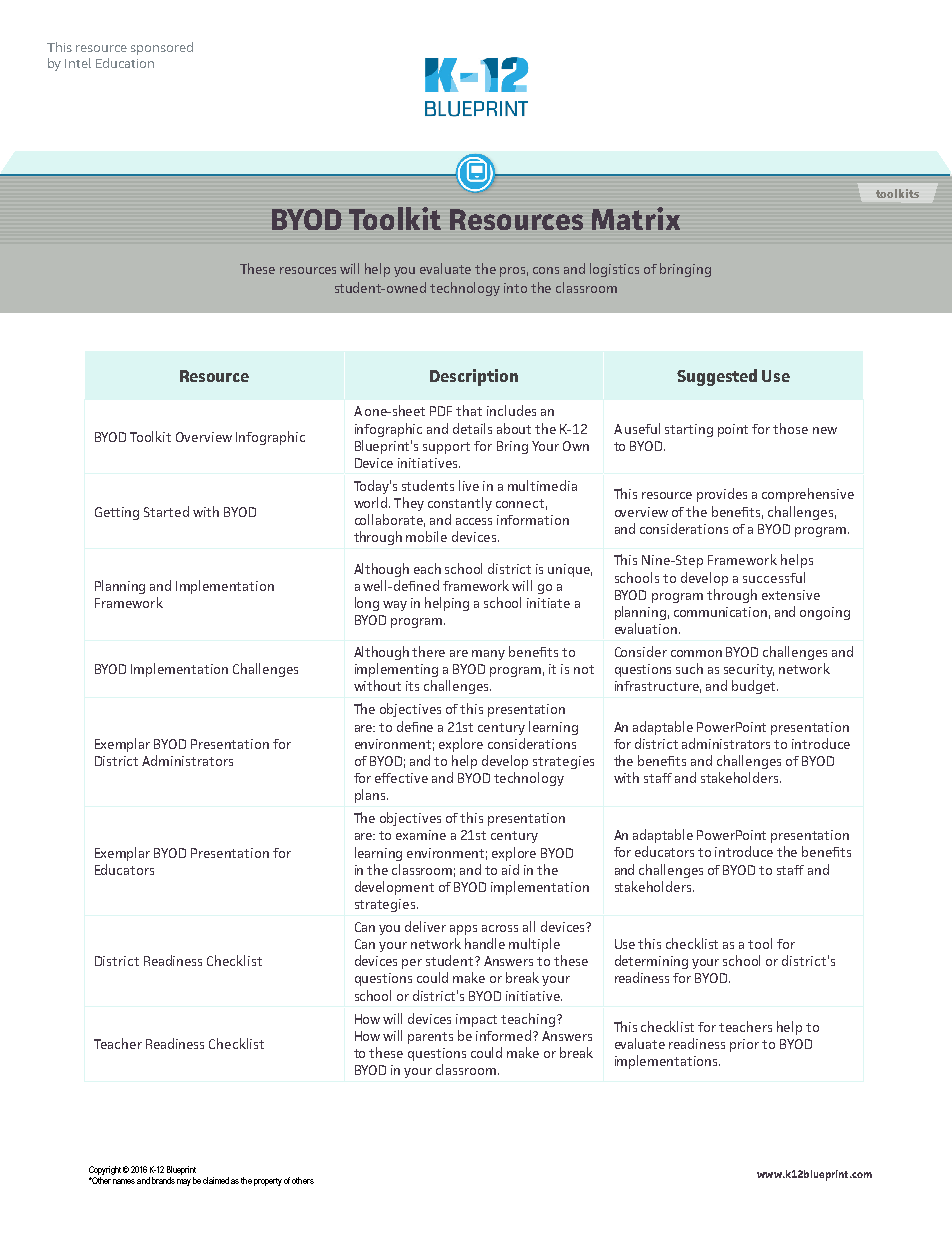 The width and height of the screenshot is (952, 1233). What do you see at coordinates (166, 511) in the screenshot?
I see `Started` at bounding box center [166, 511].
